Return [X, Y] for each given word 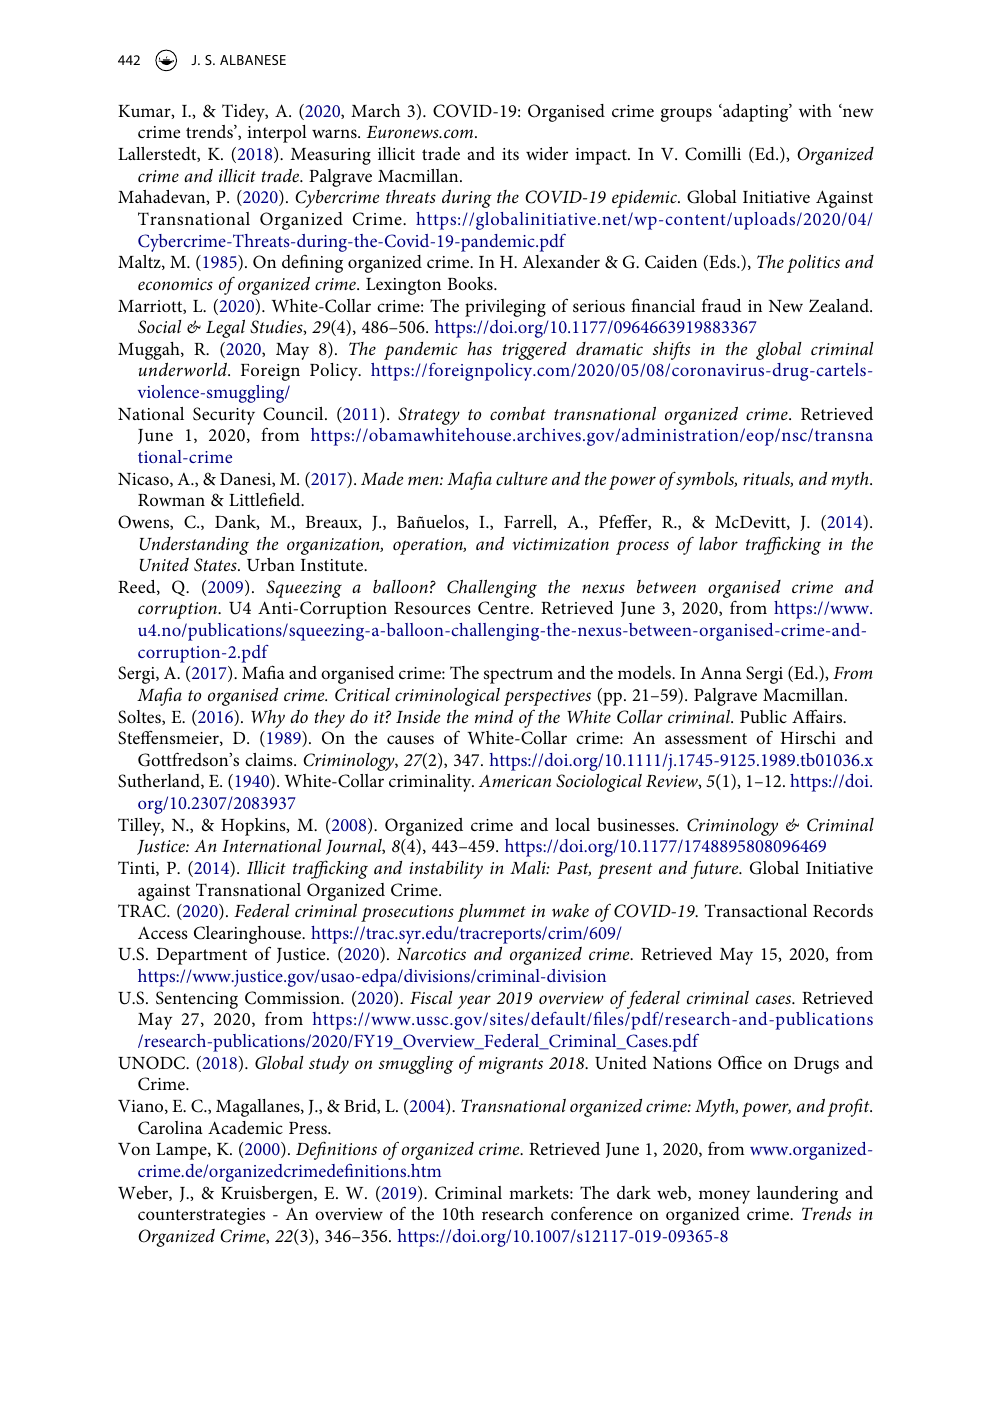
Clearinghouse [249, 936]
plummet [492, 913]
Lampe [182, 1151]
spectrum [518, 676]
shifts [671, 350]
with [815, 110]
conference [591, 1213]
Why [268, 719]
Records [843, 910]
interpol [277, 134]
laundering [797, 1195]
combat [518, 413]
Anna [721, 673]
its [510, 154]
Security [224, 416]
